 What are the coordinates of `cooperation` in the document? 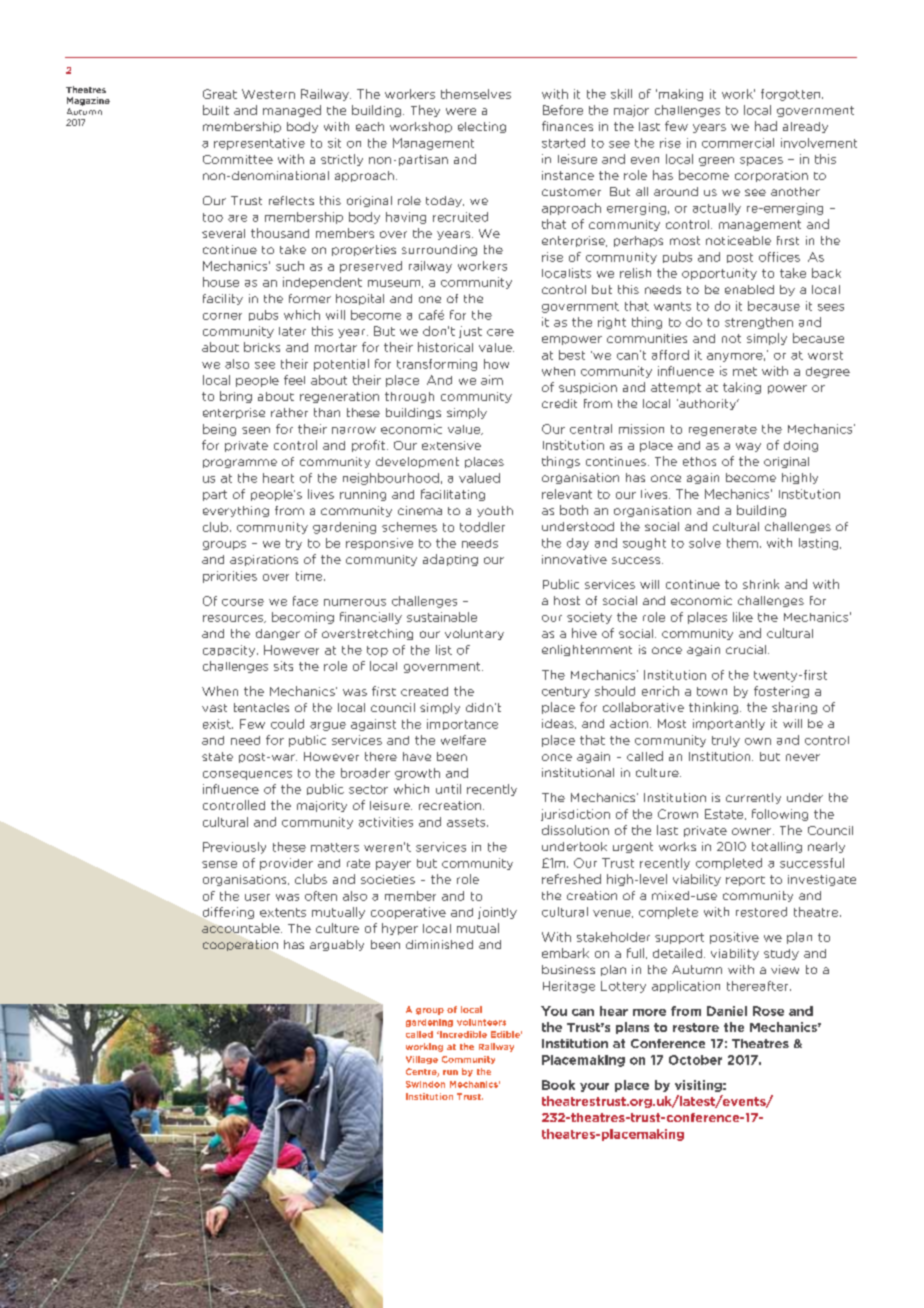 It's located at (240, 945).
